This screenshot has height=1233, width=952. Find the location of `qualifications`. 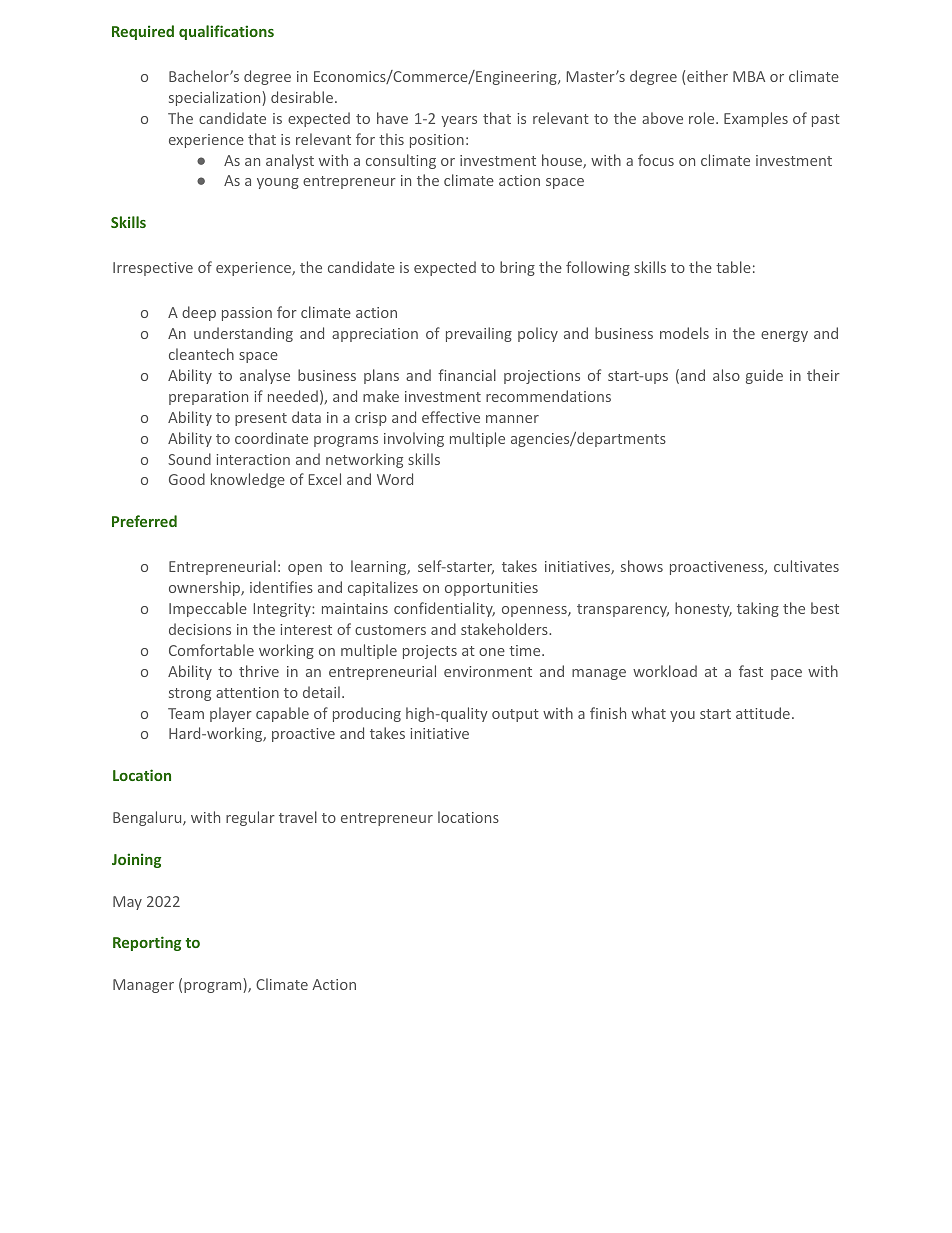

qualifications is located at coordinates (226, 32).
